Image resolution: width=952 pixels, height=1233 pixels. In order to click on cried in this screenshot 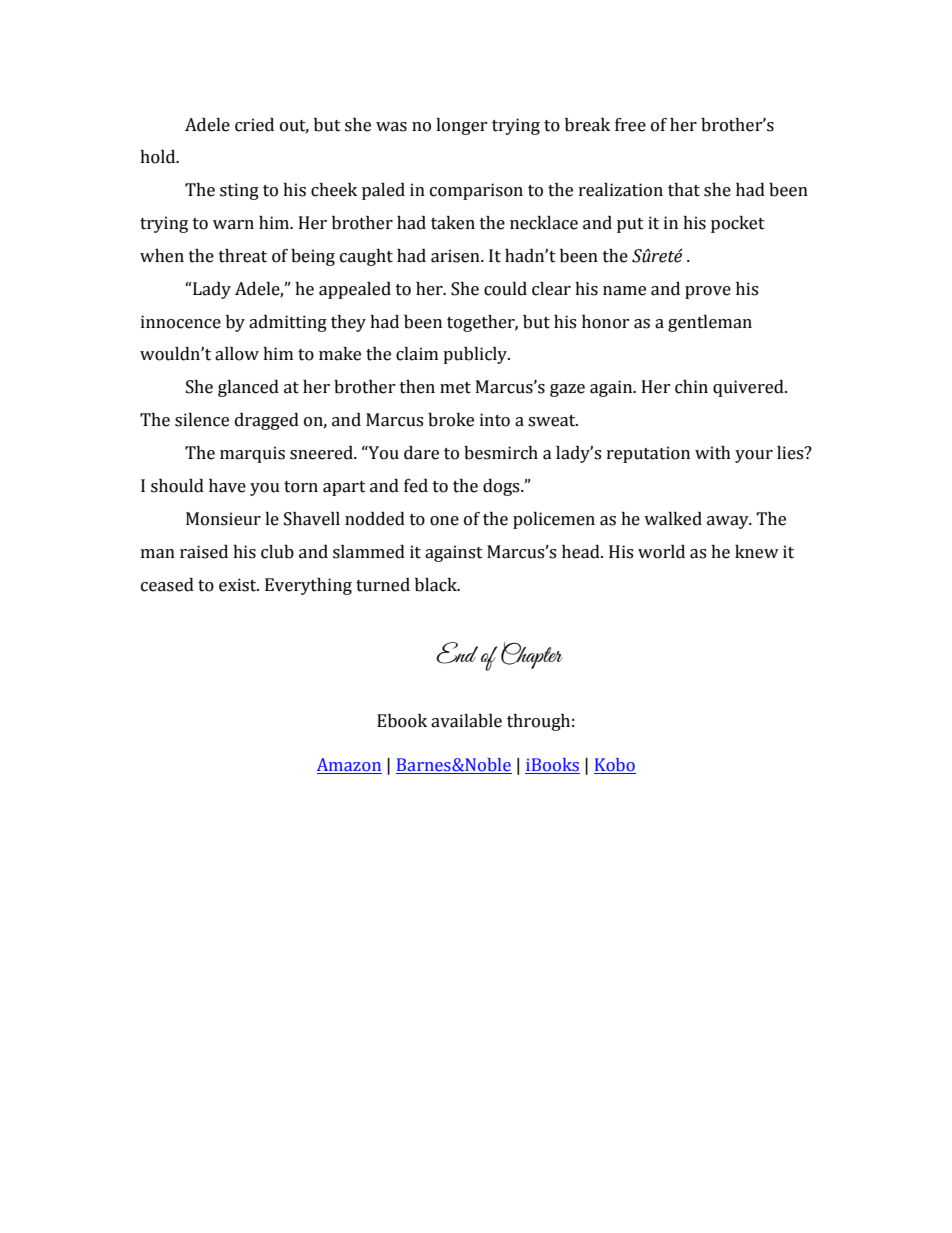, I will do `click(254, 125)`.
